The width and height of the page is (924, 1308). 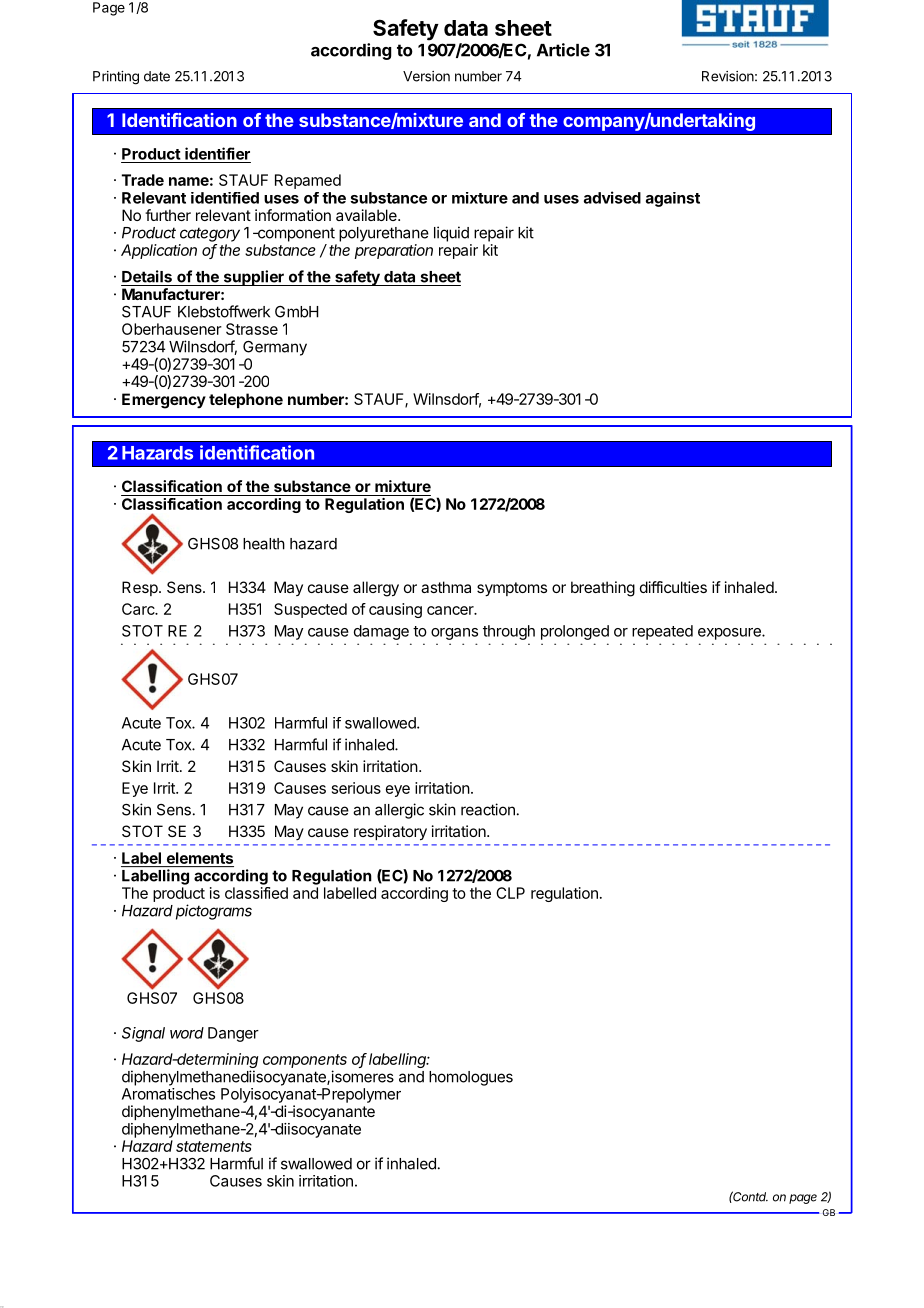 I want to click on Details, so click(x=147, y=276).
